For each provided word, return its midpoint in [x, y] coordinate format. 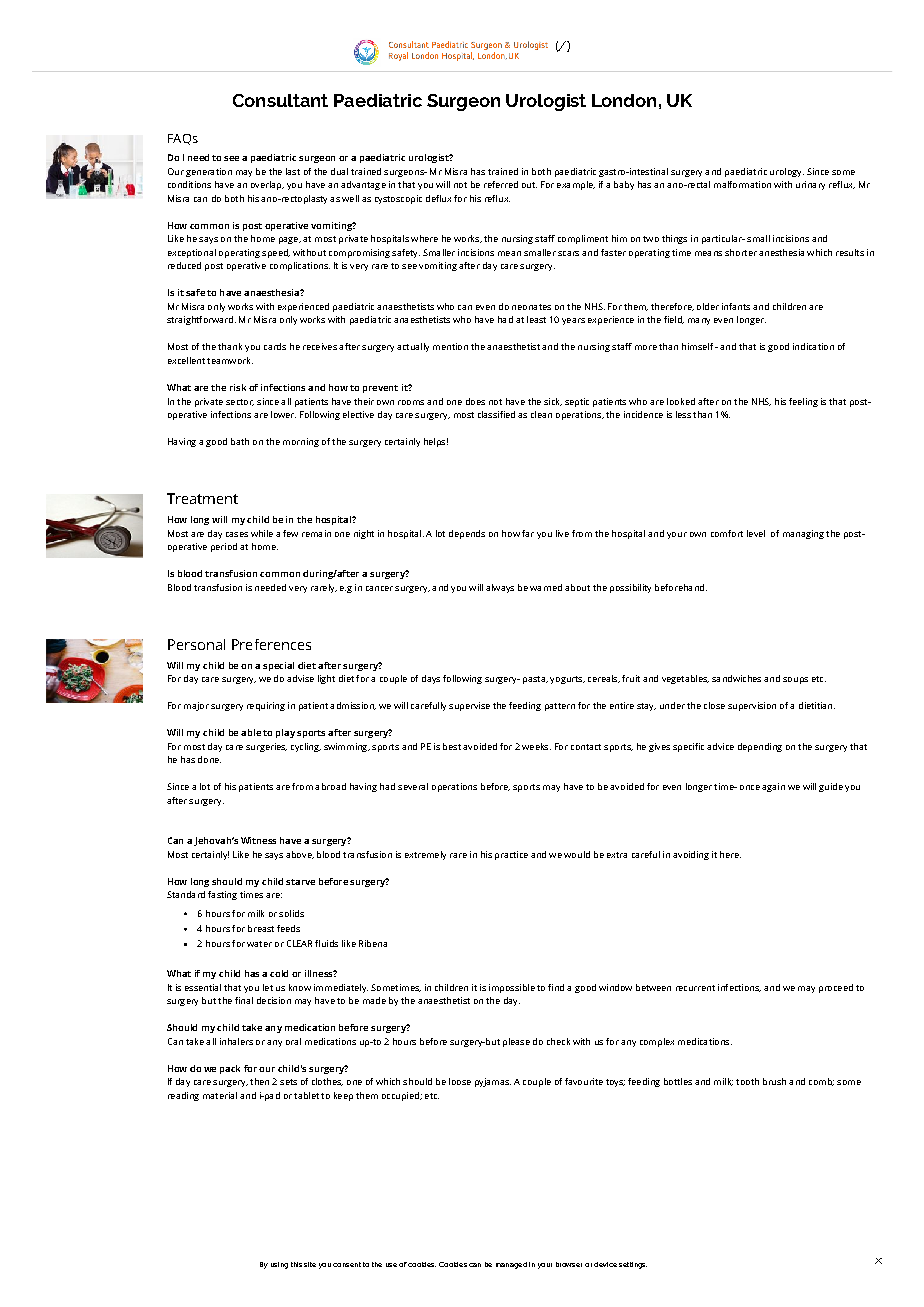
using [279, 1265]
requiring [266, 706]
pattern [560, 707]
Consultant [280, 100]
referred [501, 184]
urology [787, 172]
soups [795, 680]
